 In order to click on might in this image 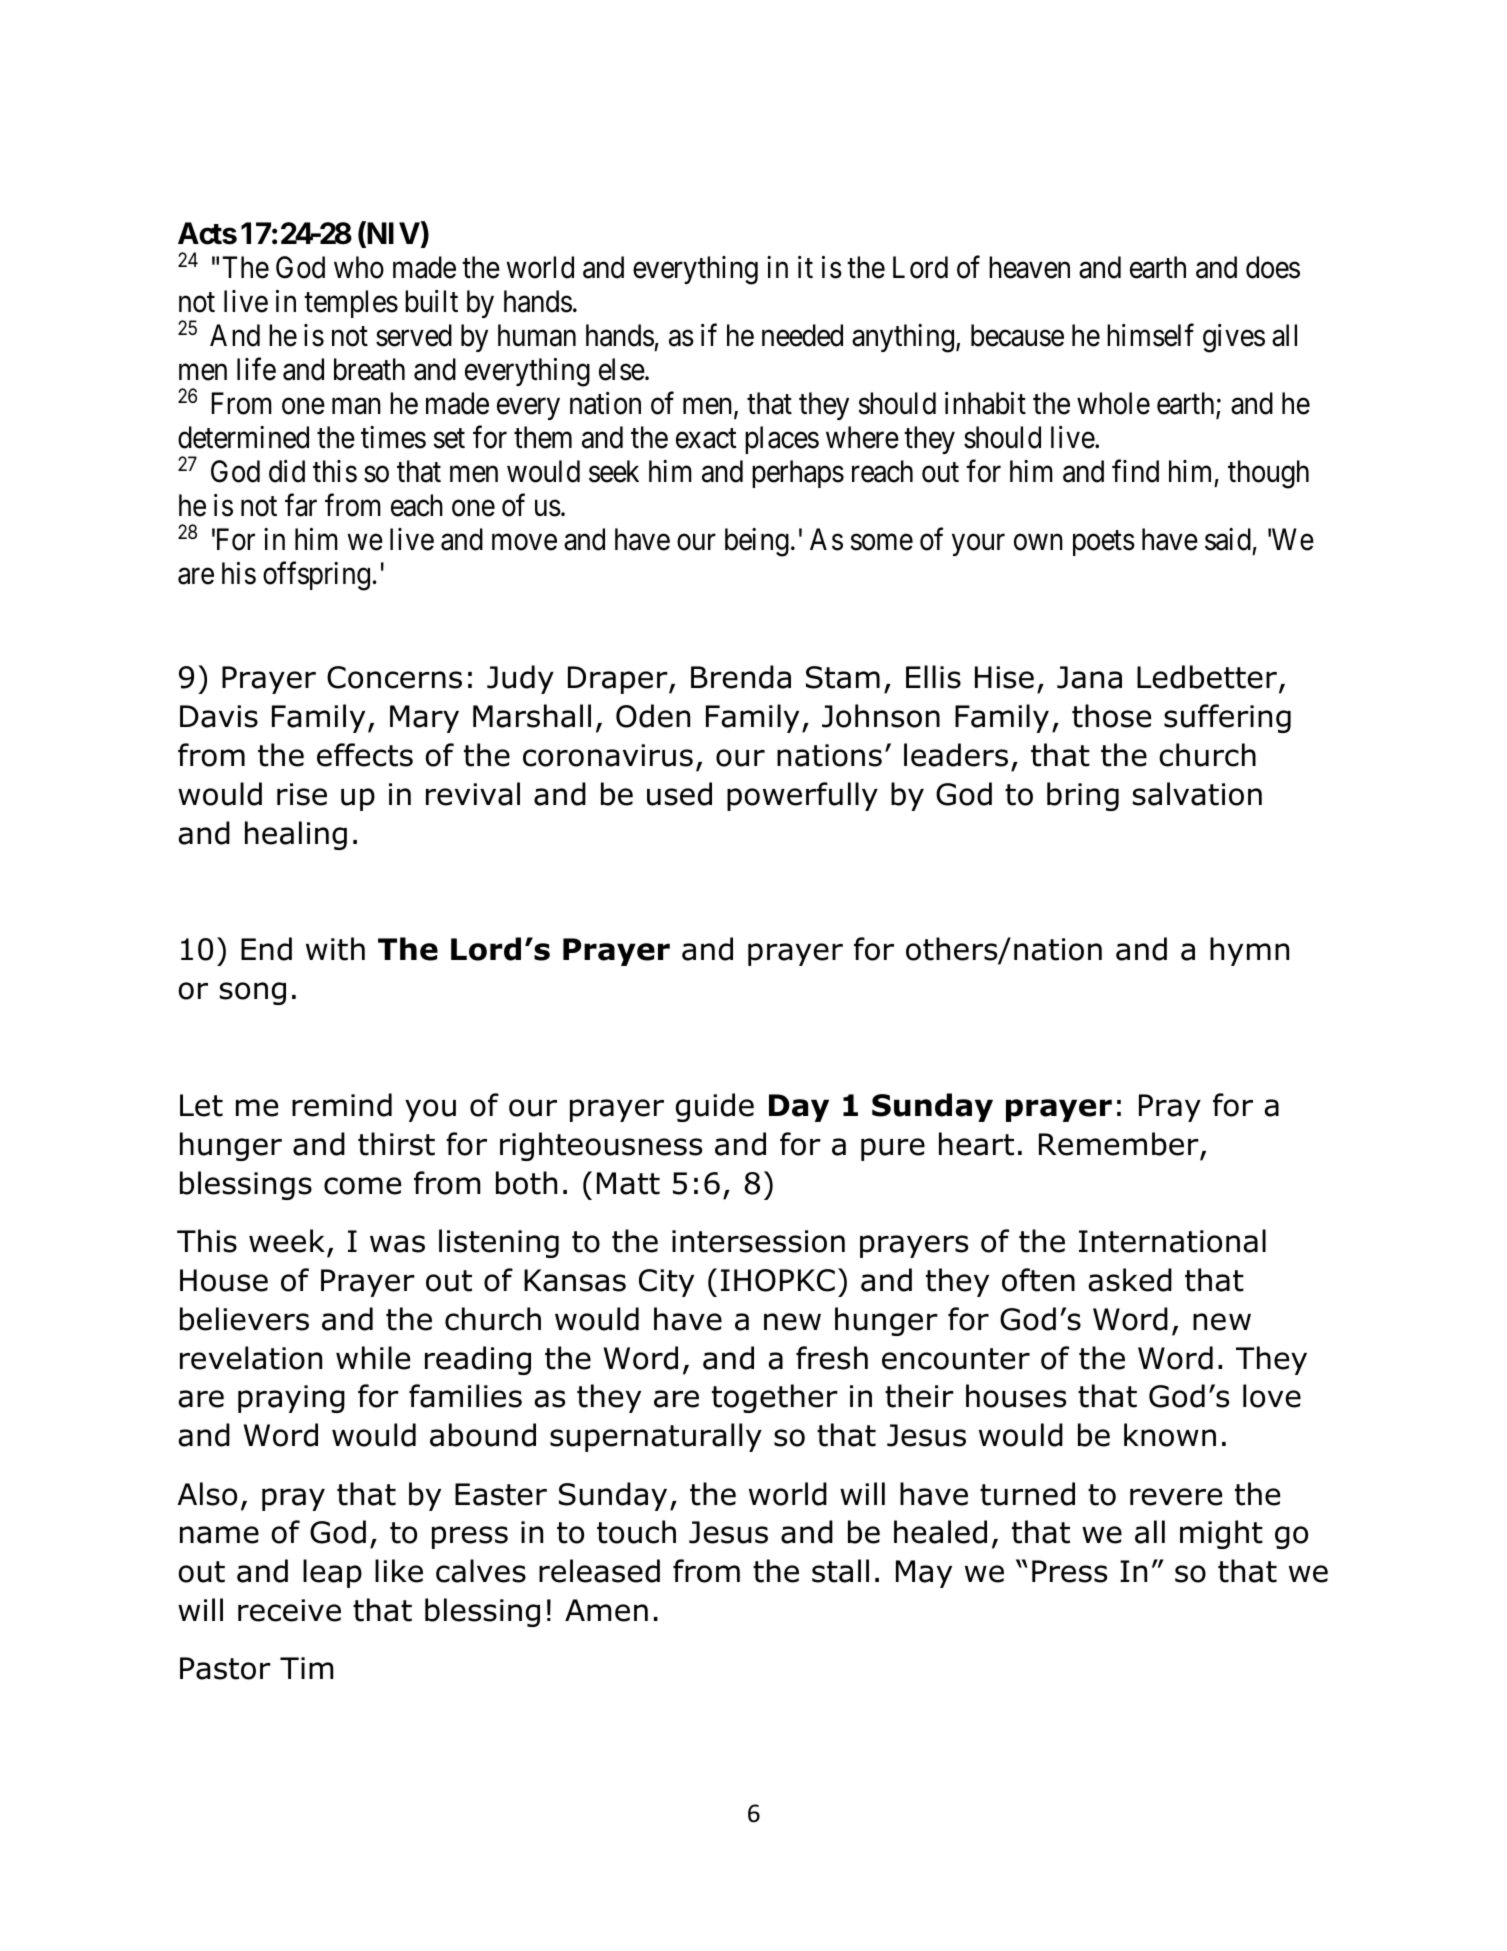, I will do `click(1221, 1534)`.
